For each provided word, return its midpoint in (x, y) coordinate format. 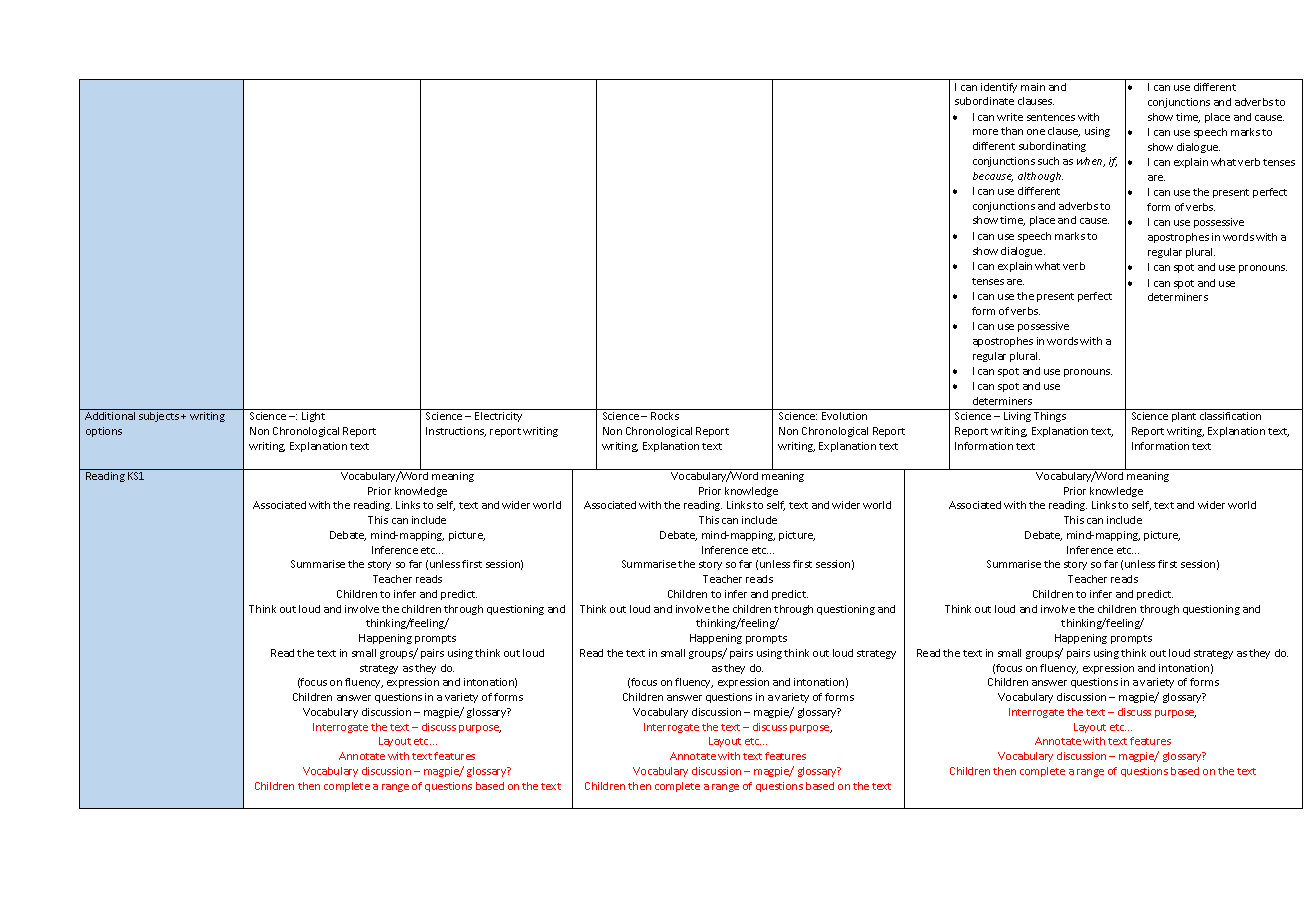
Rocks (665, 416)
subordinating (1052, 147)
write (1010, 117)
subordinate (984, 101)
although (1040, 177)
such (1048, 161)
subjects (159, 417)
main (1033, 87)
